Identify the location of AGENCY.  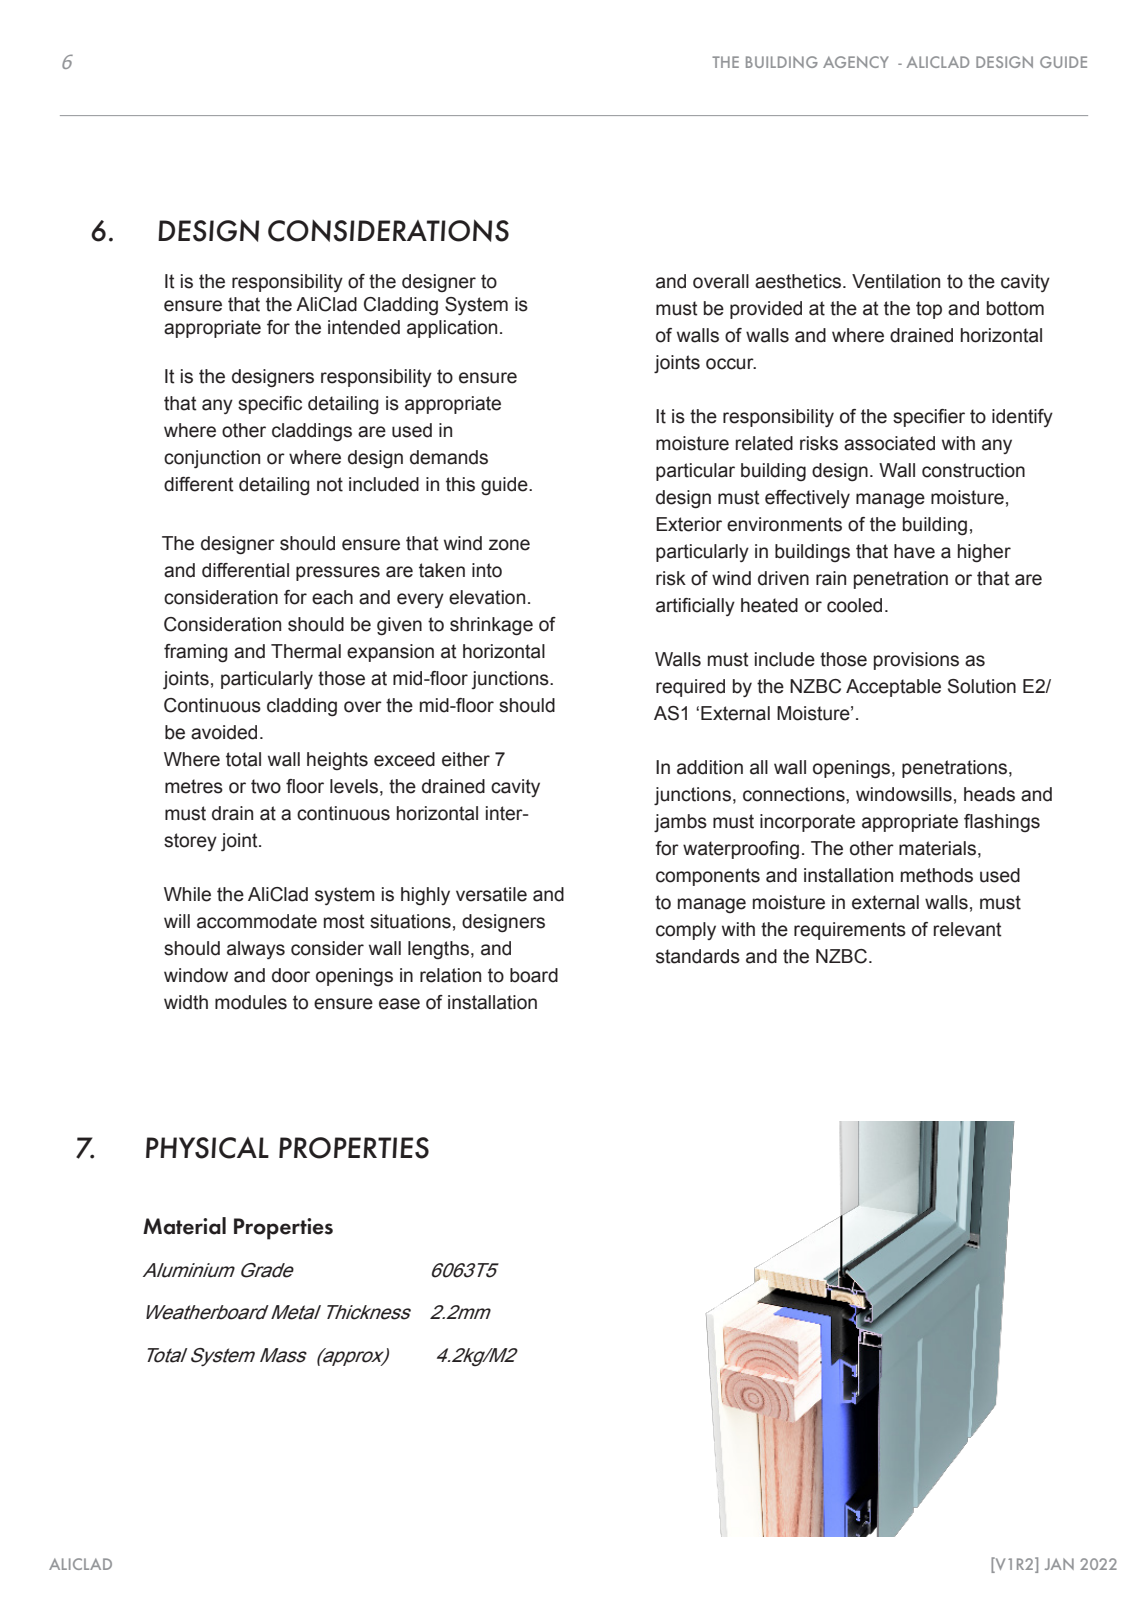
(856, 62).
